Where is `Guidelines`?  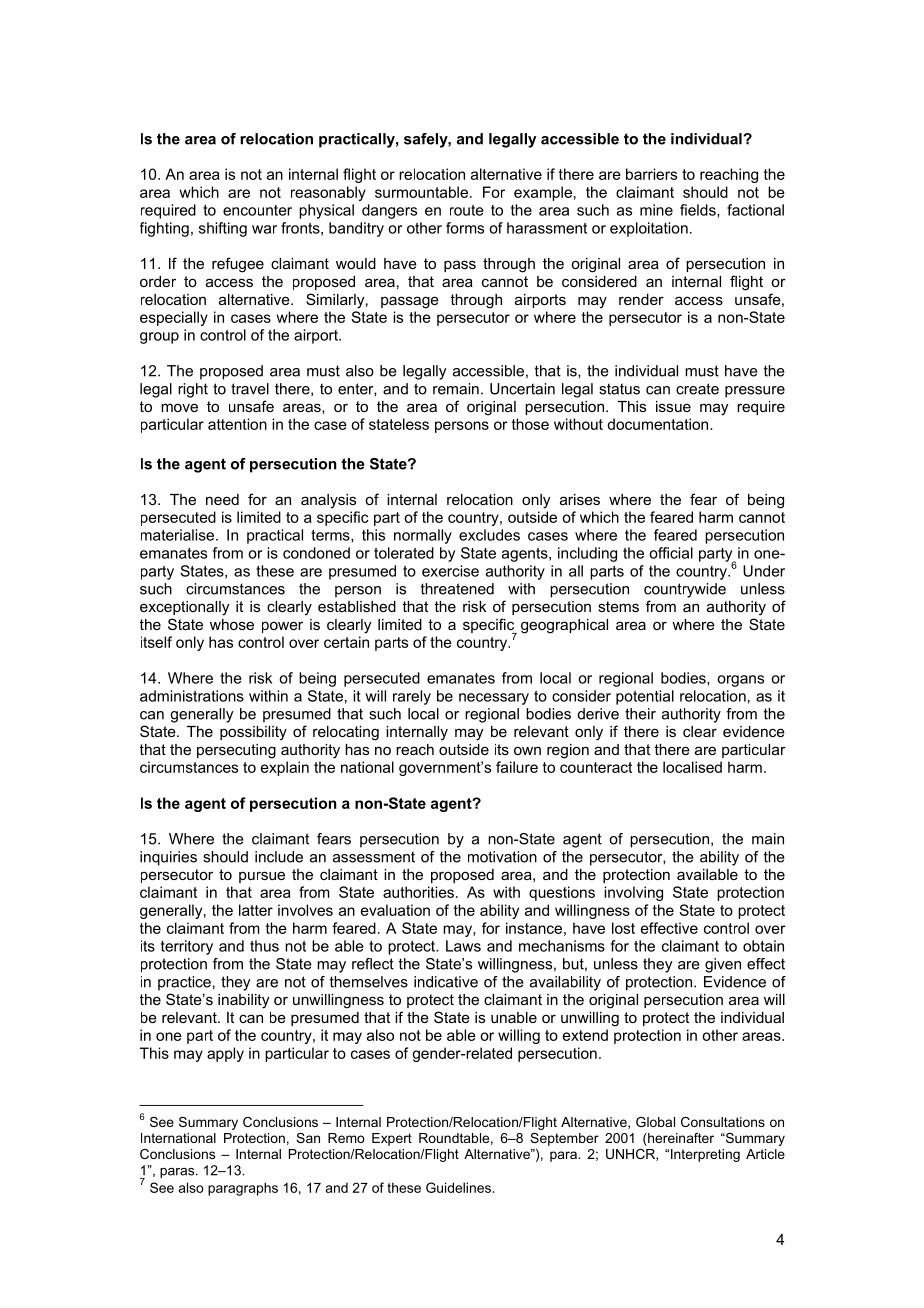 Guidelines is located at coordinates (458, 1187).
